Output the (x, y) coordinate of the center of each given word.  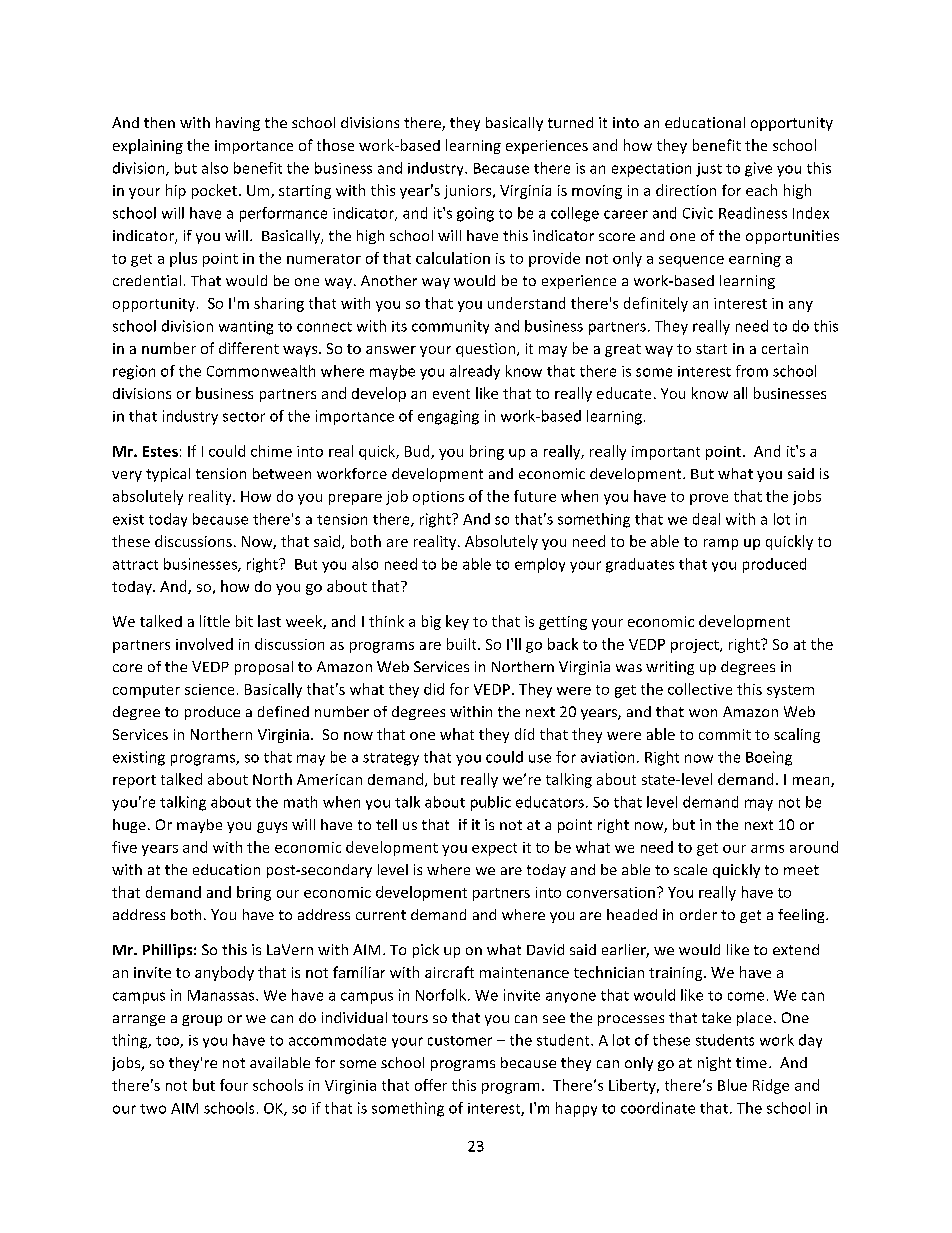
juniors (469, 192)
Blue (732, 1085)
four (234, 1085)
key (457, 622)
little (215, 621)
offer (431, 1085)
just (709, 170)
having (238, 124)
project (696, 646)
